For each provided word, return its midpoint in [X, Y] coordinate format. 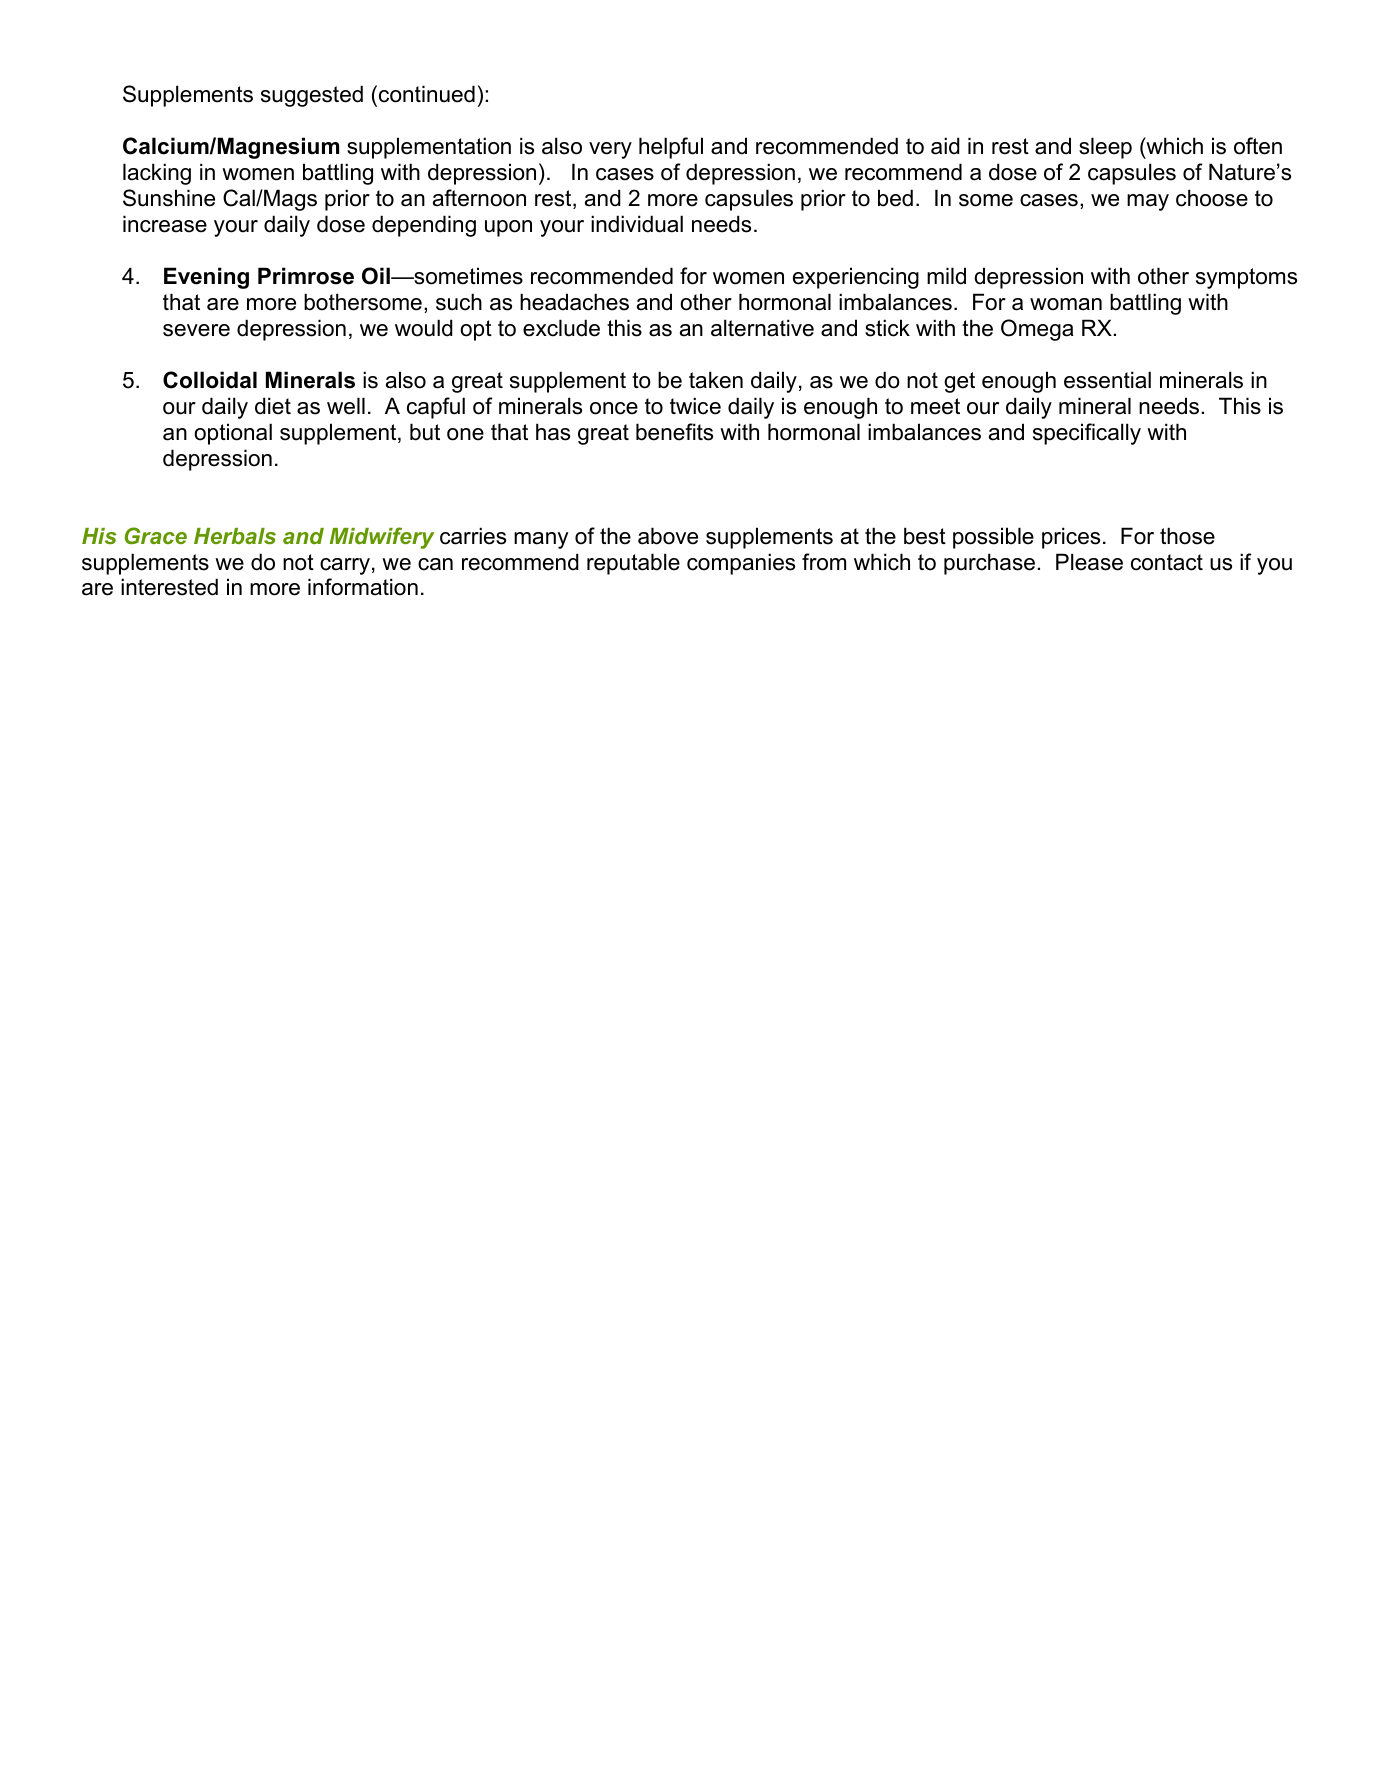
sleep [1105, 148]
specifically [1087, 434]
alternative [762, 328]
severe [196, 330]
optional [233, 434]
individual [637, 224]
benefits [674, 432]
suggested [312, 96]
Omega [1037, 330]
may [1148, 202]
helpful [671, 148]
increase [165, 224]
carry [345, 566]
